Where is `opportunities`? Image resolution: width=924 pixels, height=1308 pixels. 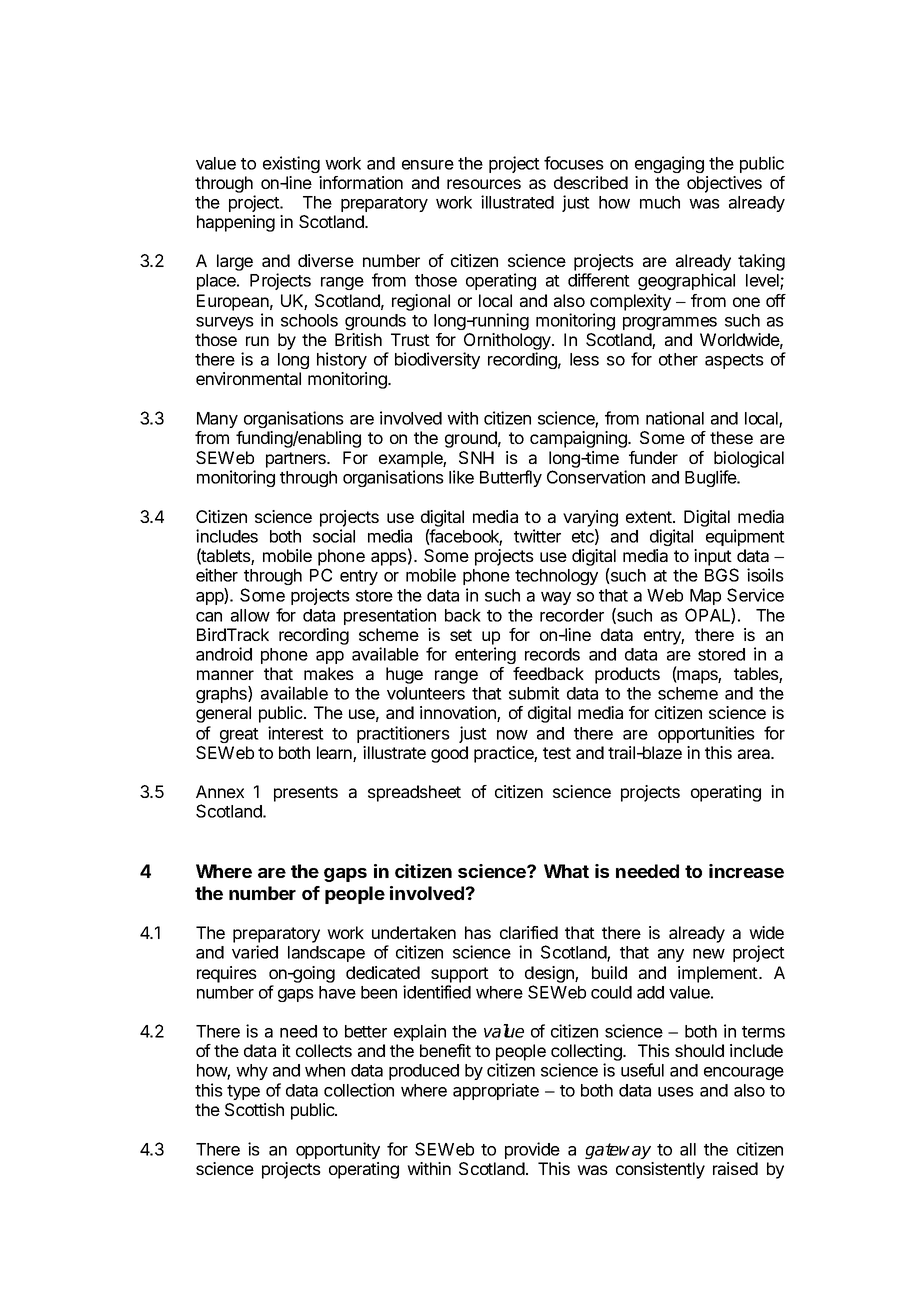 opportunities is located at coordinates (706, 734).
